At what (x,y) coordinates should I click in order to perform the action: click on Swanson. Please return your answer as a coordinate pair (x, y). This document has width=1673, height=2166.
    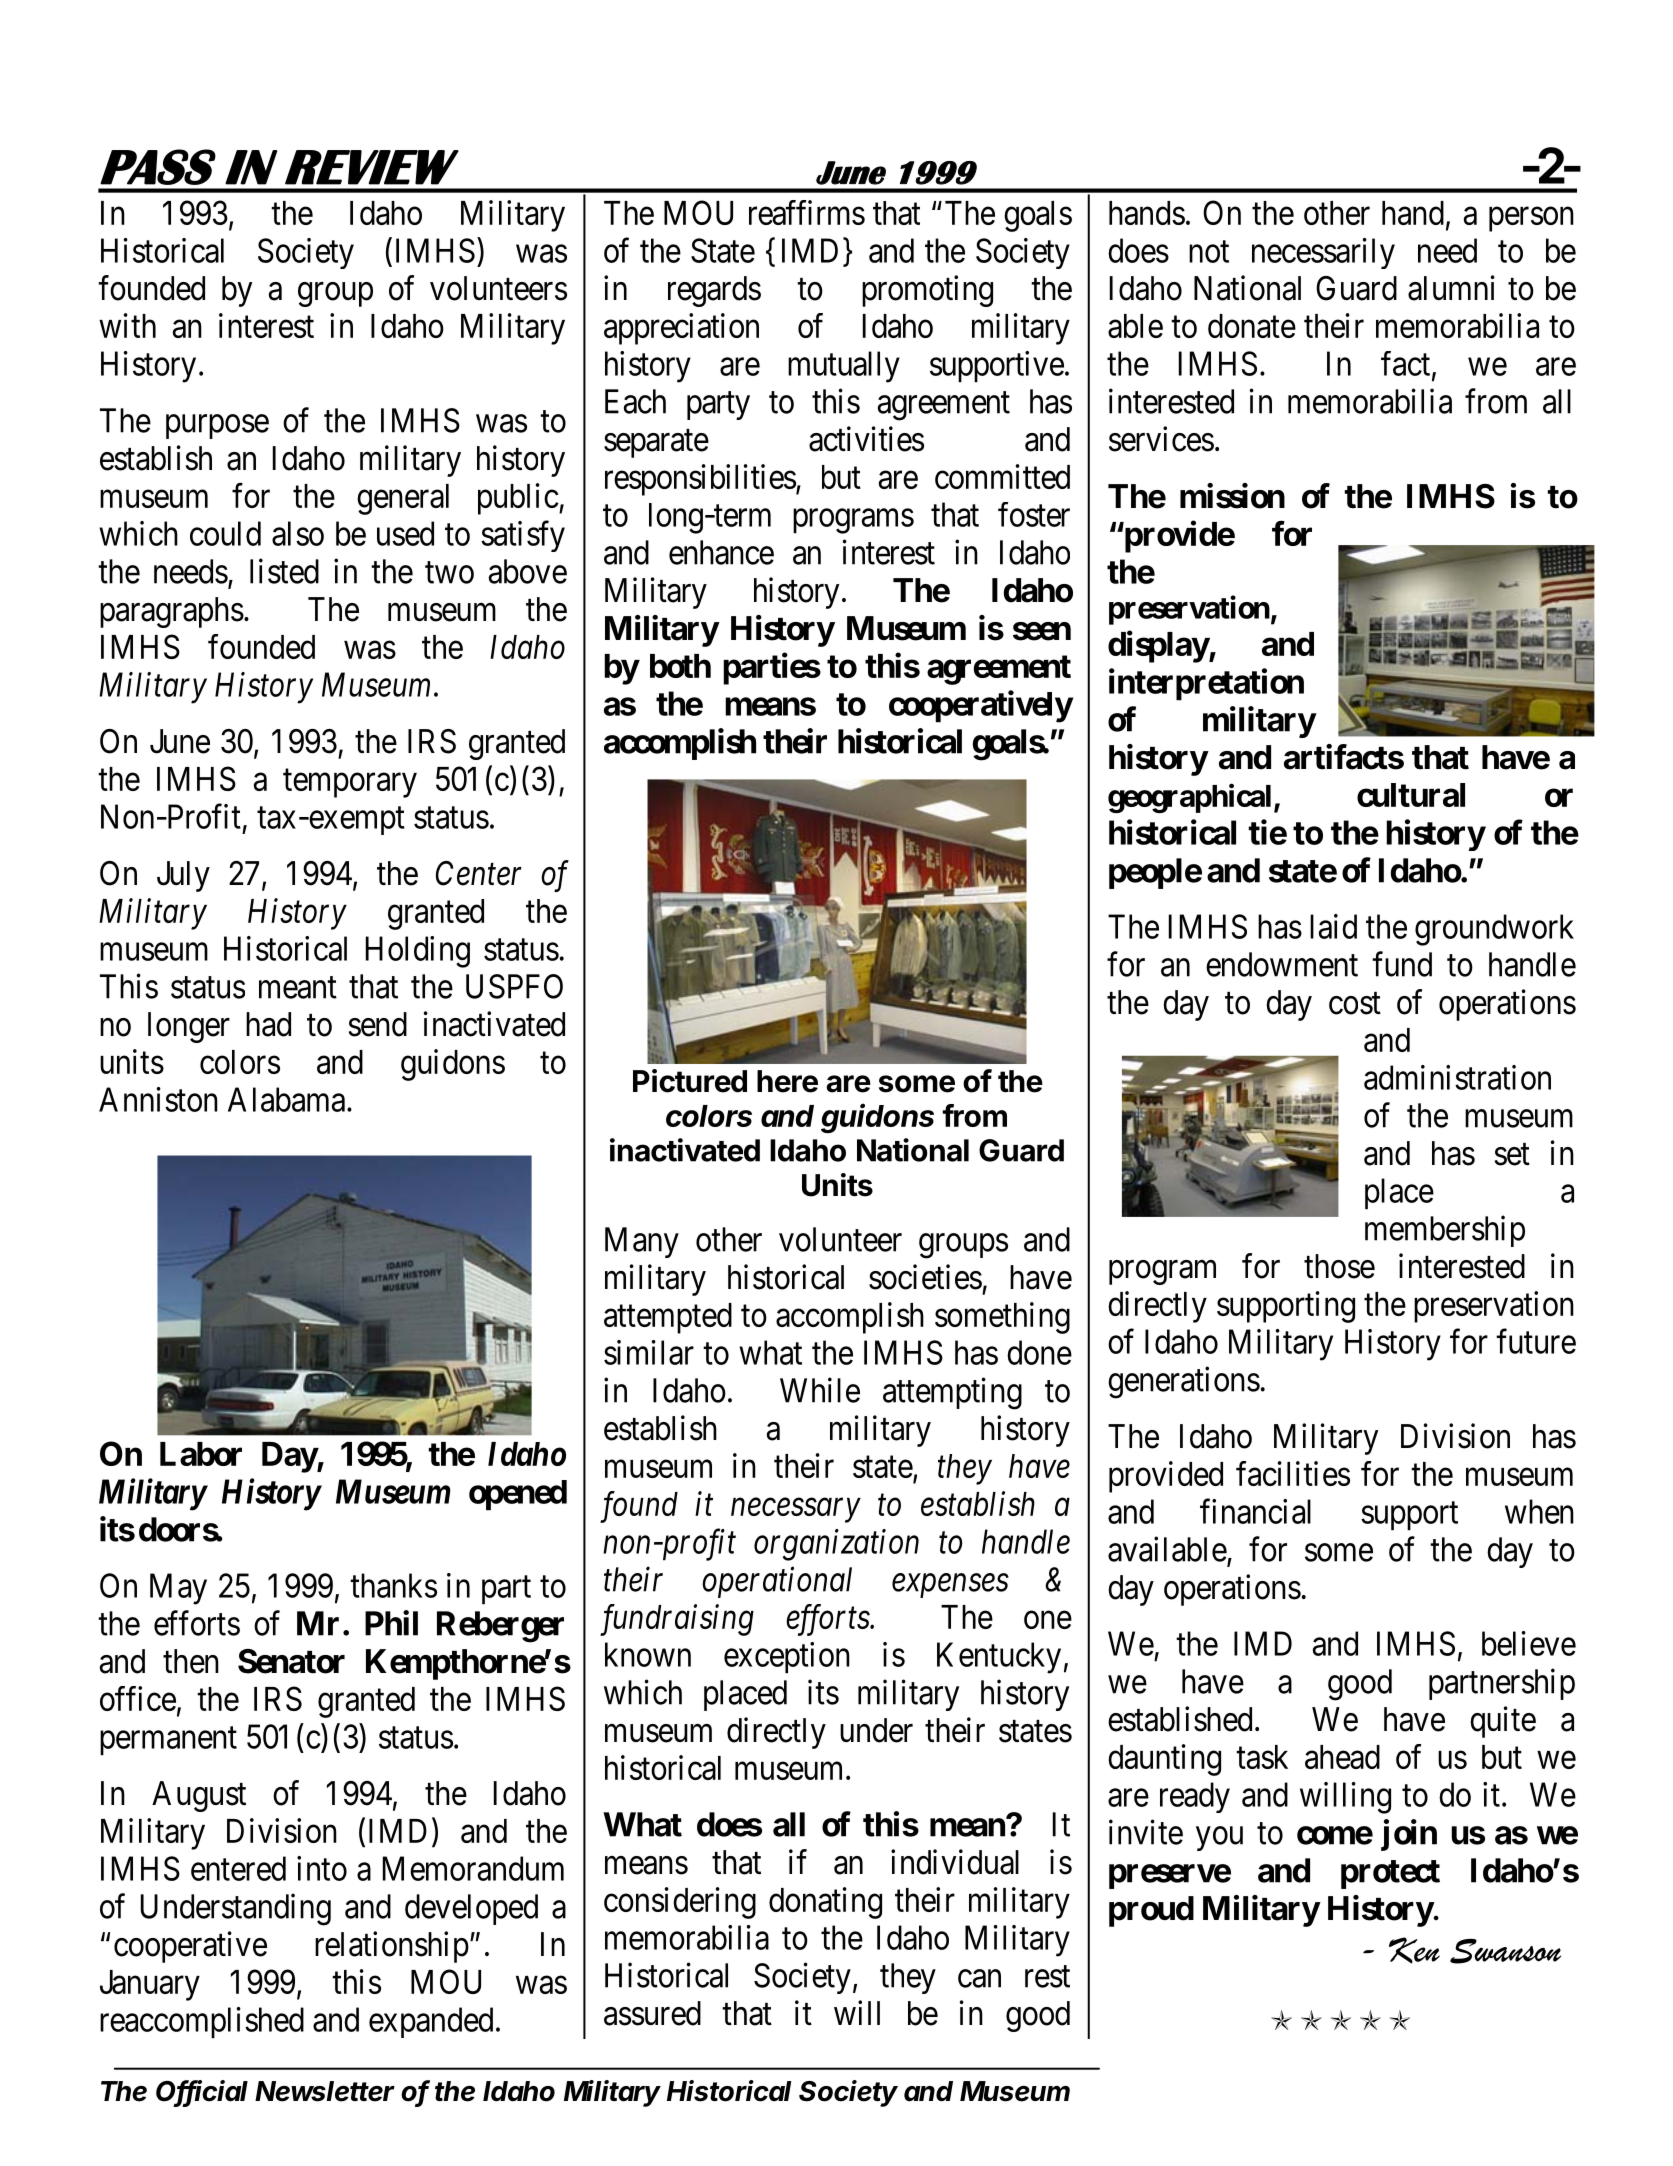
    Looking at the image, I should click on (1505, 1951).
